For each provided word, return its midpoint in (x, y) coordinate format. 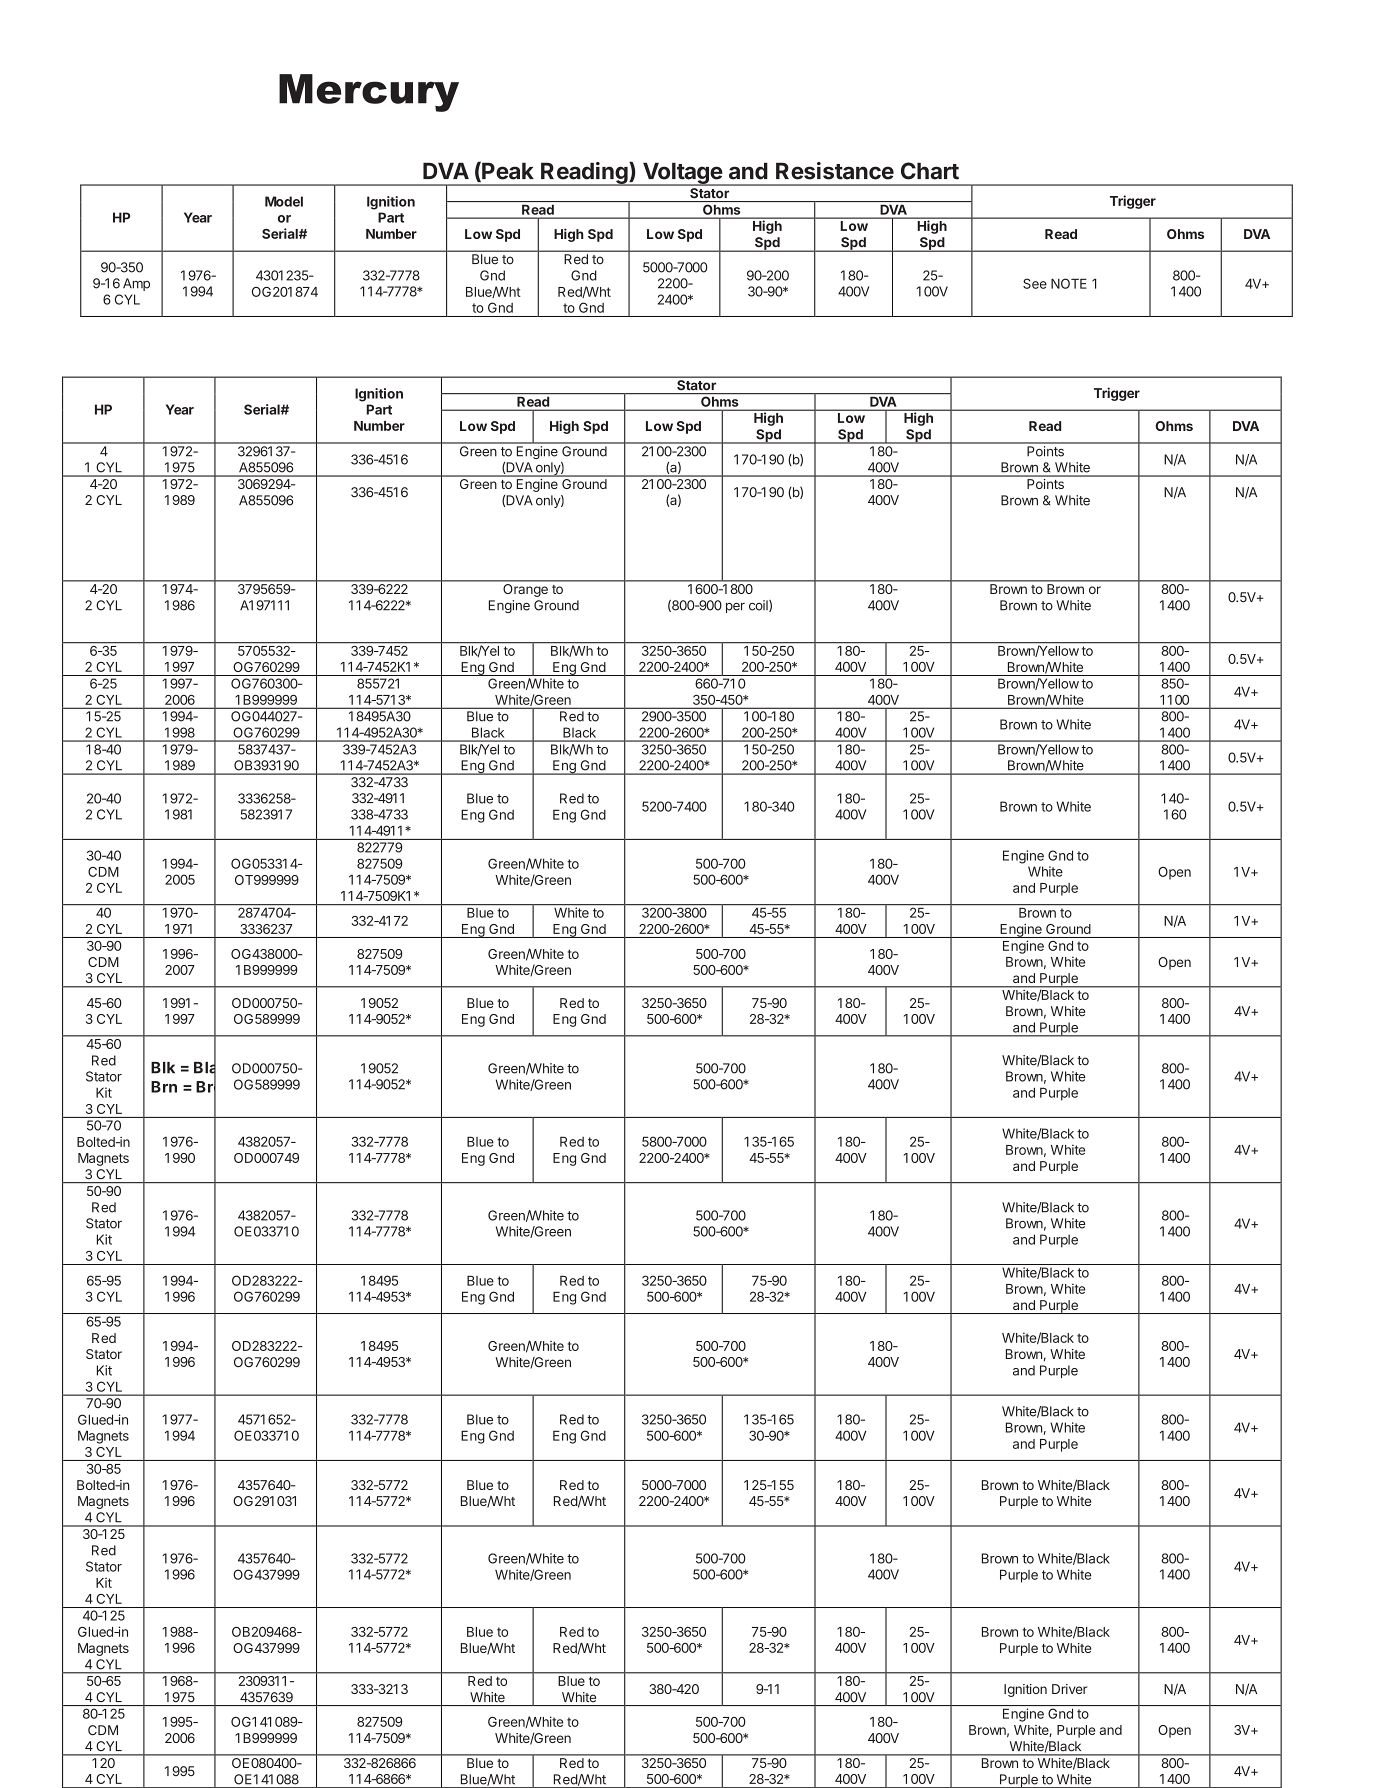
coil (759, 606)
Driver (1069, 1689)
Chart (930, 171)
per (735, 608)
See (1035, 283)
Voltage (682, 174)
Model (284, 201)
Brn (164, 1087)
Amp (136, 284)
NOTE (1069, 283)
